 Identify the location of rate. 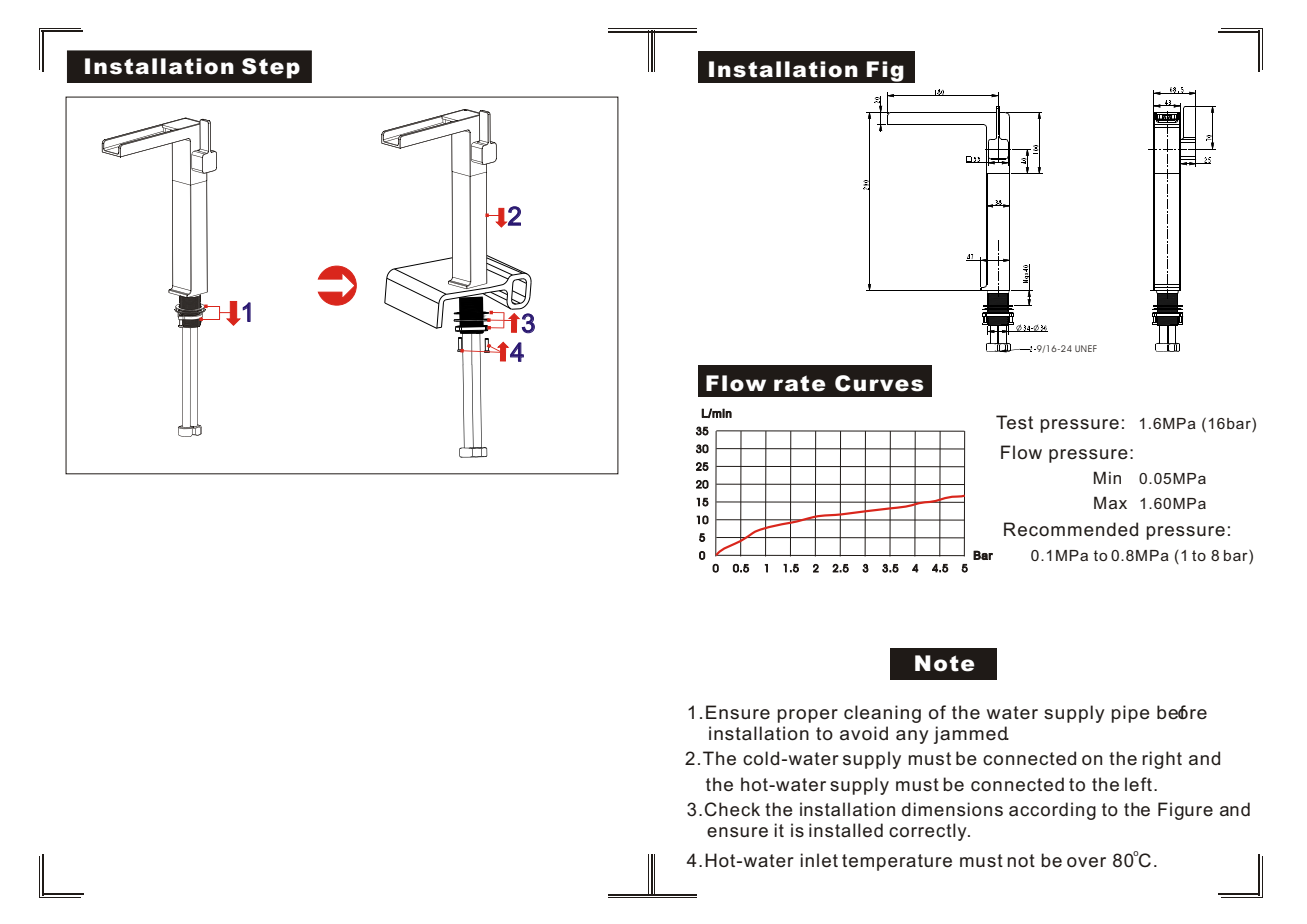
(800, 383).
